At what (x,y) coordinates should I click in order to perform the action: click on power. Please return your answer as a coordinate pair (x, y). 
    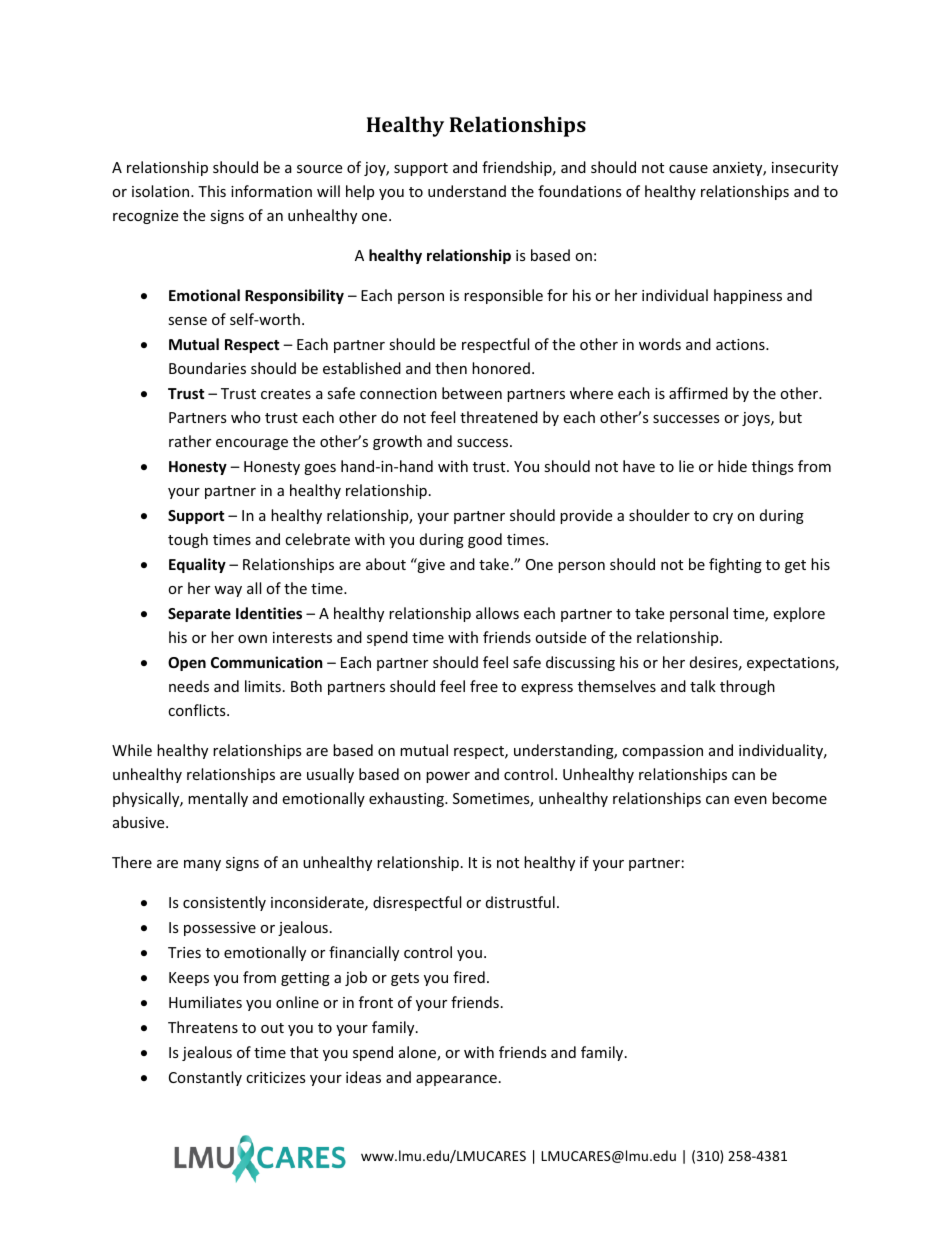
    Looking at the image, I should click on (448, 777).
